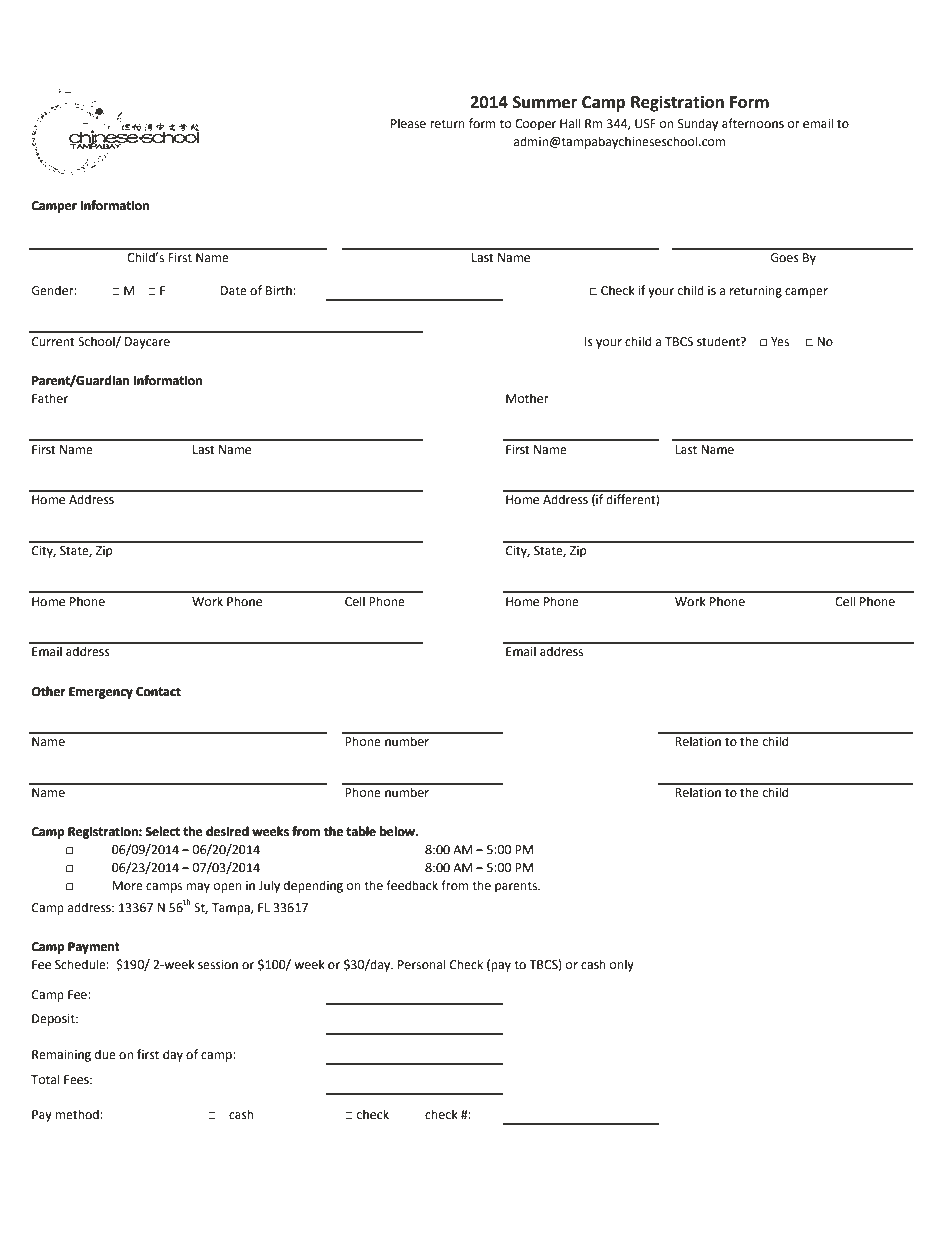  Describe the element at coordinates (408, 123) in the page. I see `Please` at that location.
